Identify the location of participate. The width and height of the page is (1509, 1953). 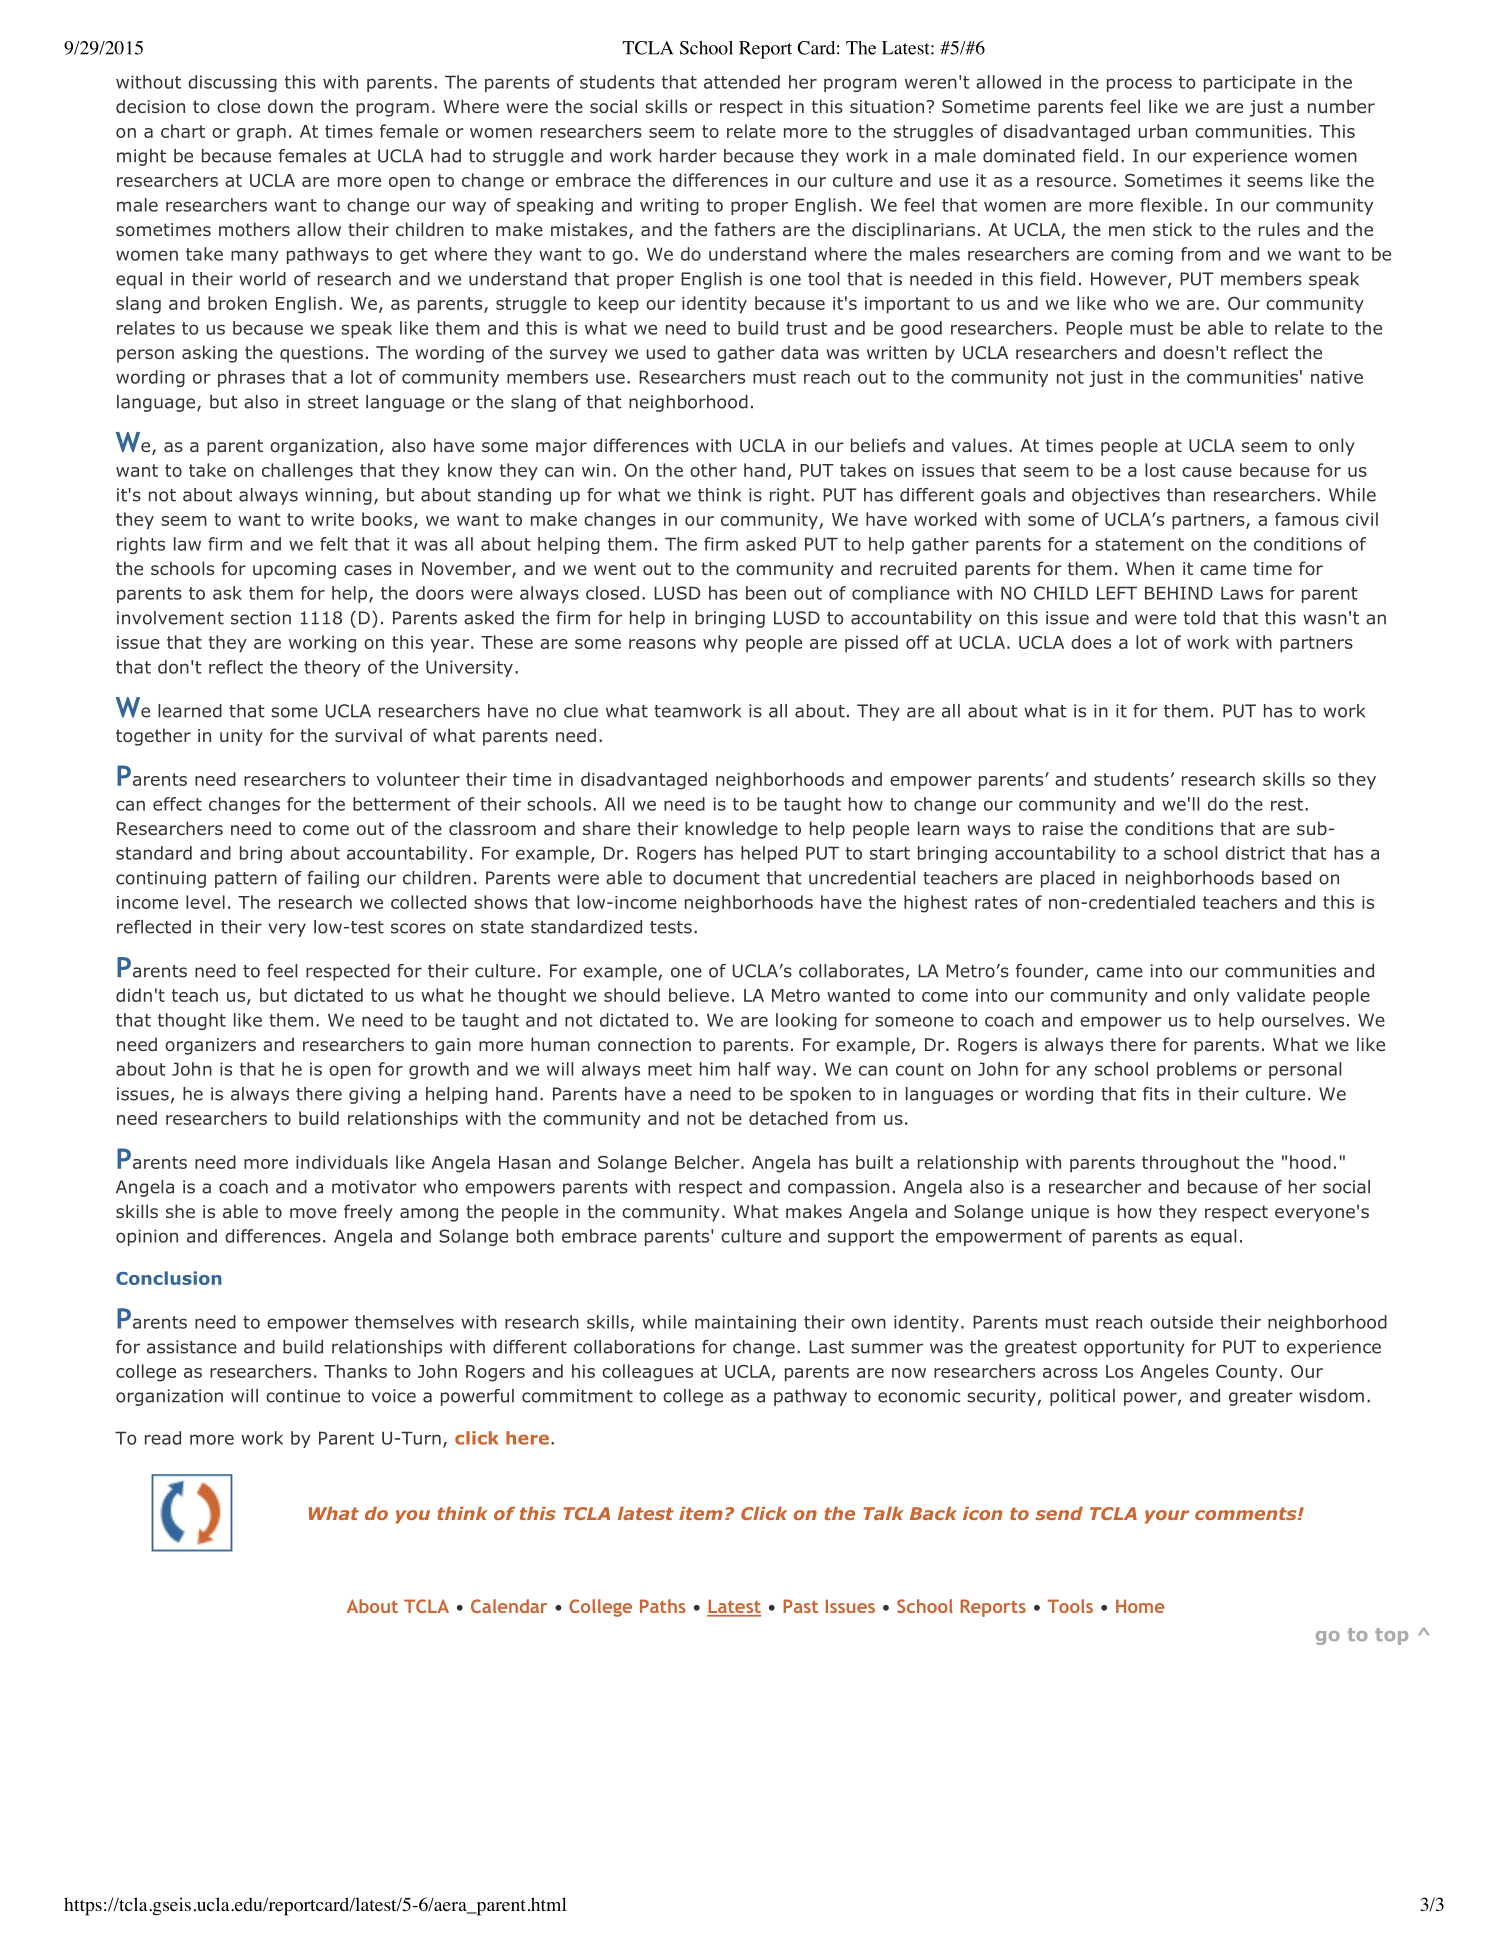
(1249, 83).
